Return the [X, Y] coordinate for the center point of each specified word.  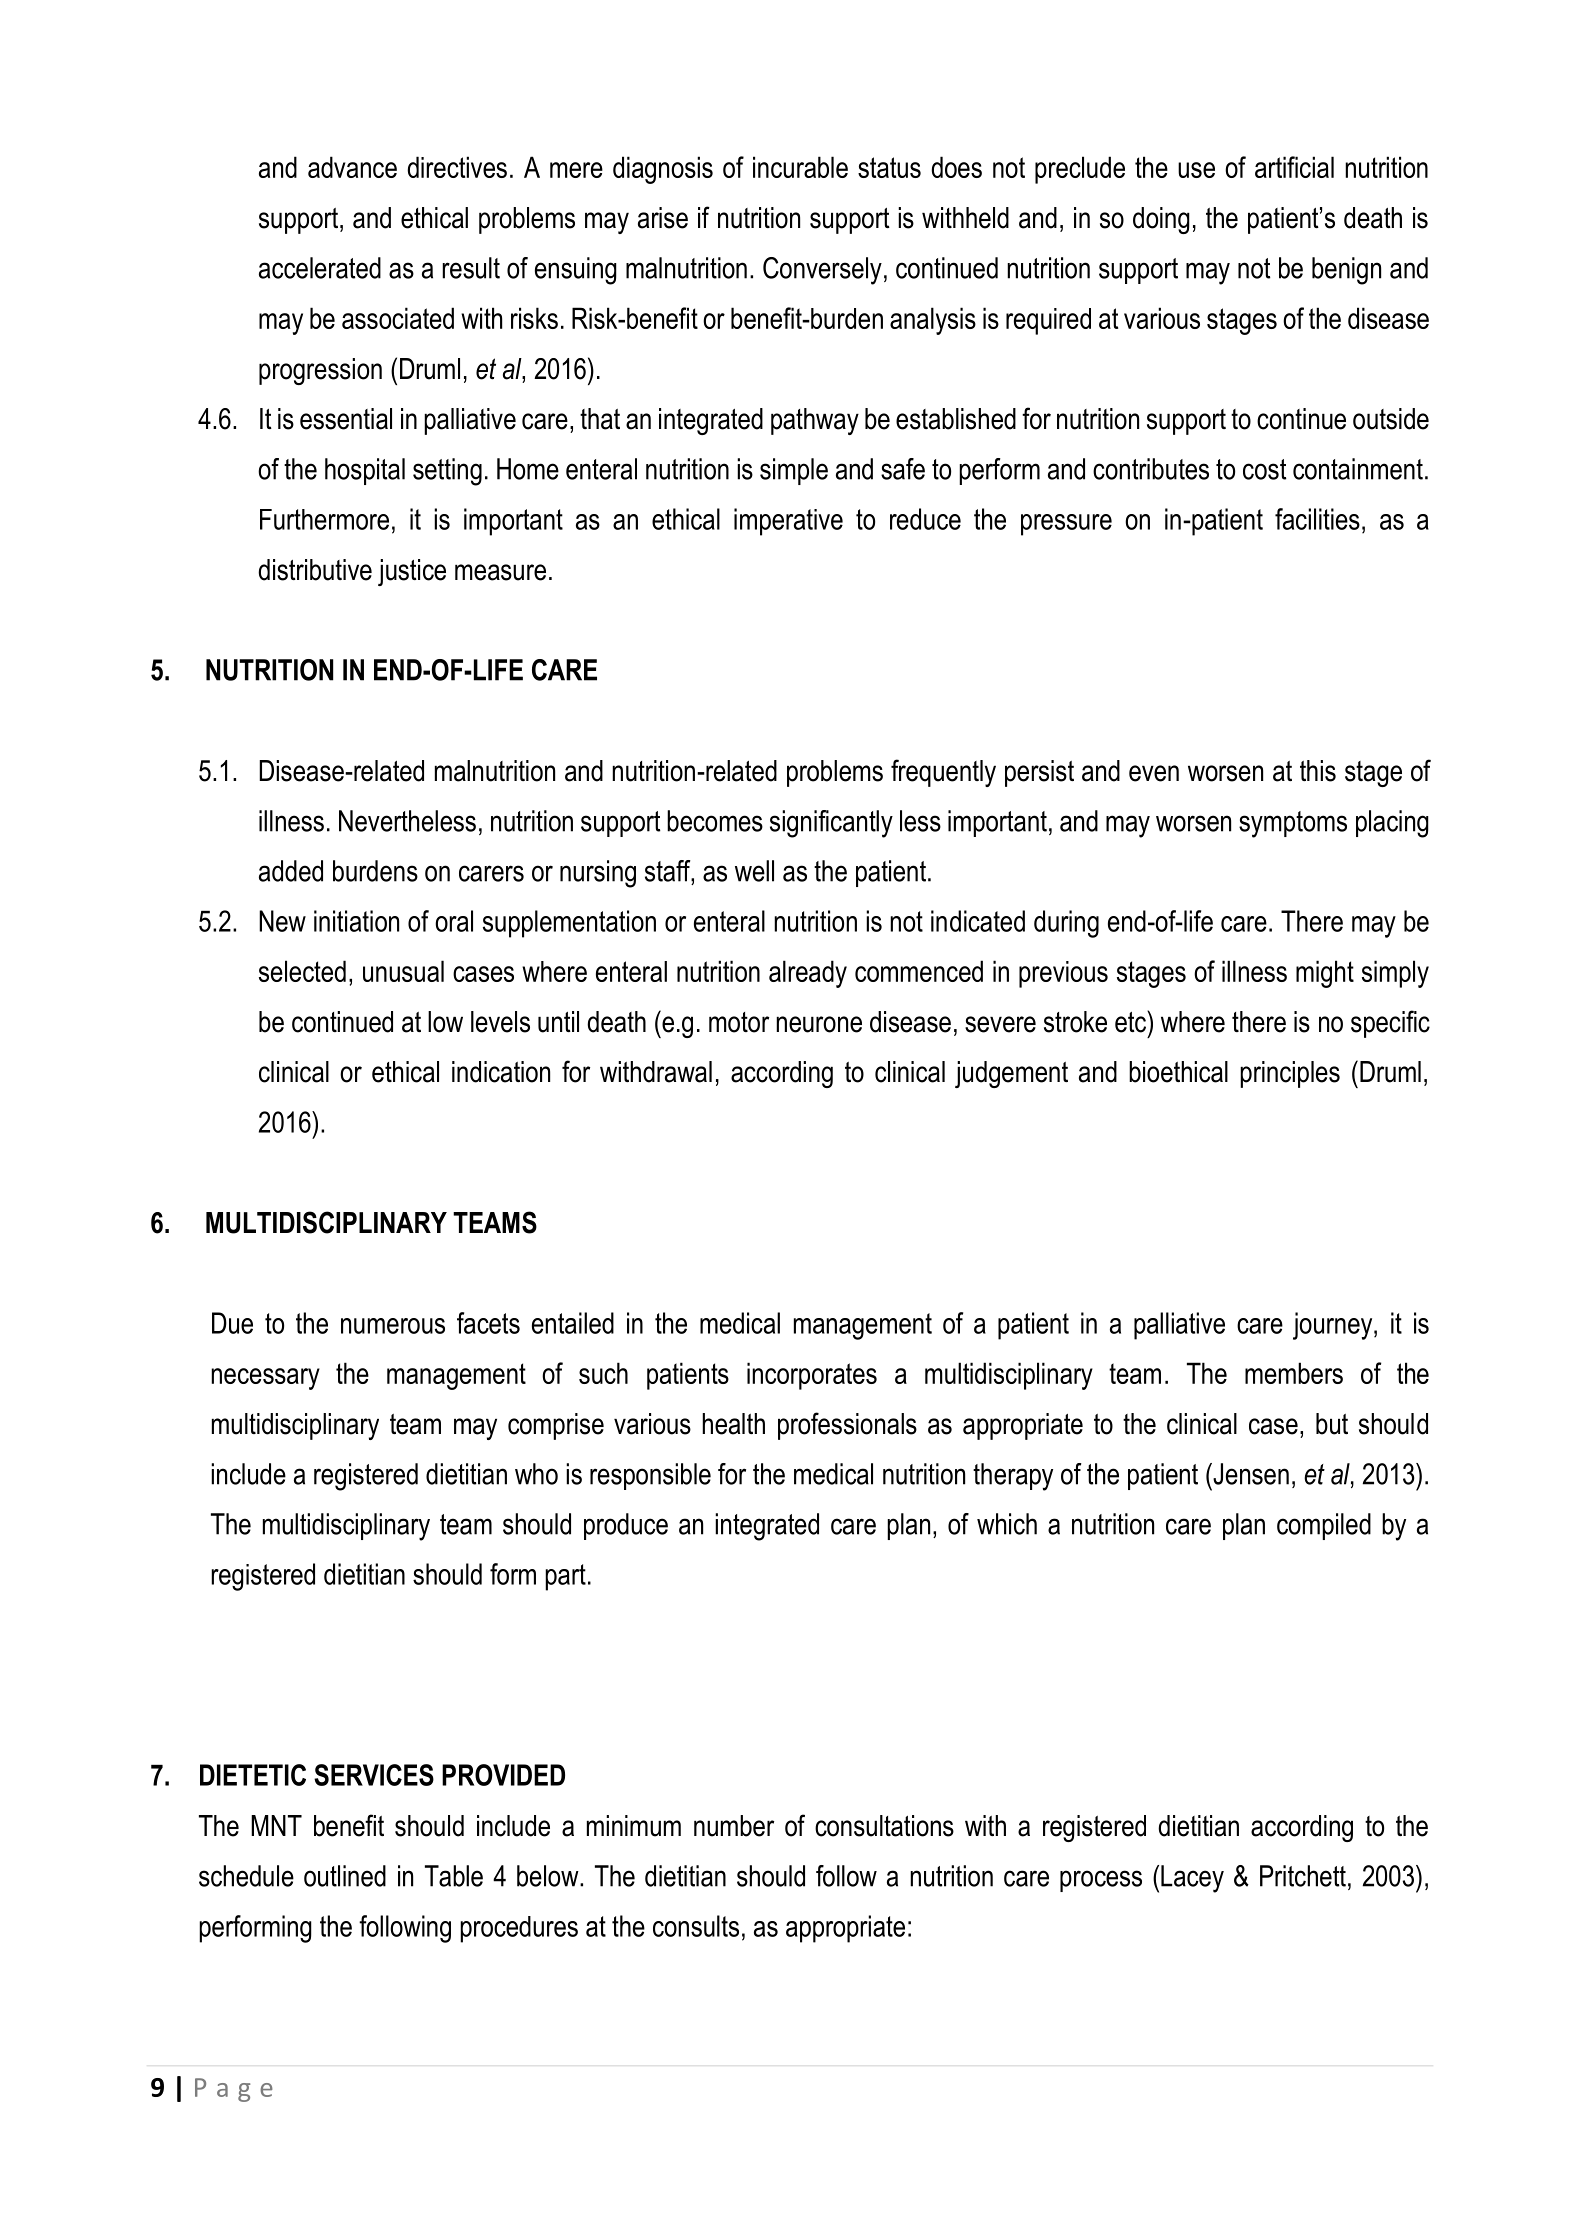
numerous [393, 1326]
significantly [831, 824]
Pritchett [1303, 1876]
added [291, 871]
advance [352, 167]
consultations [884, 1826]
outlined [345, 1876]
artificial [1294, 167]
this [1318, 771]
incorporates [812, 1376]
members [1294, 1373]
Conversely [822, 271]
